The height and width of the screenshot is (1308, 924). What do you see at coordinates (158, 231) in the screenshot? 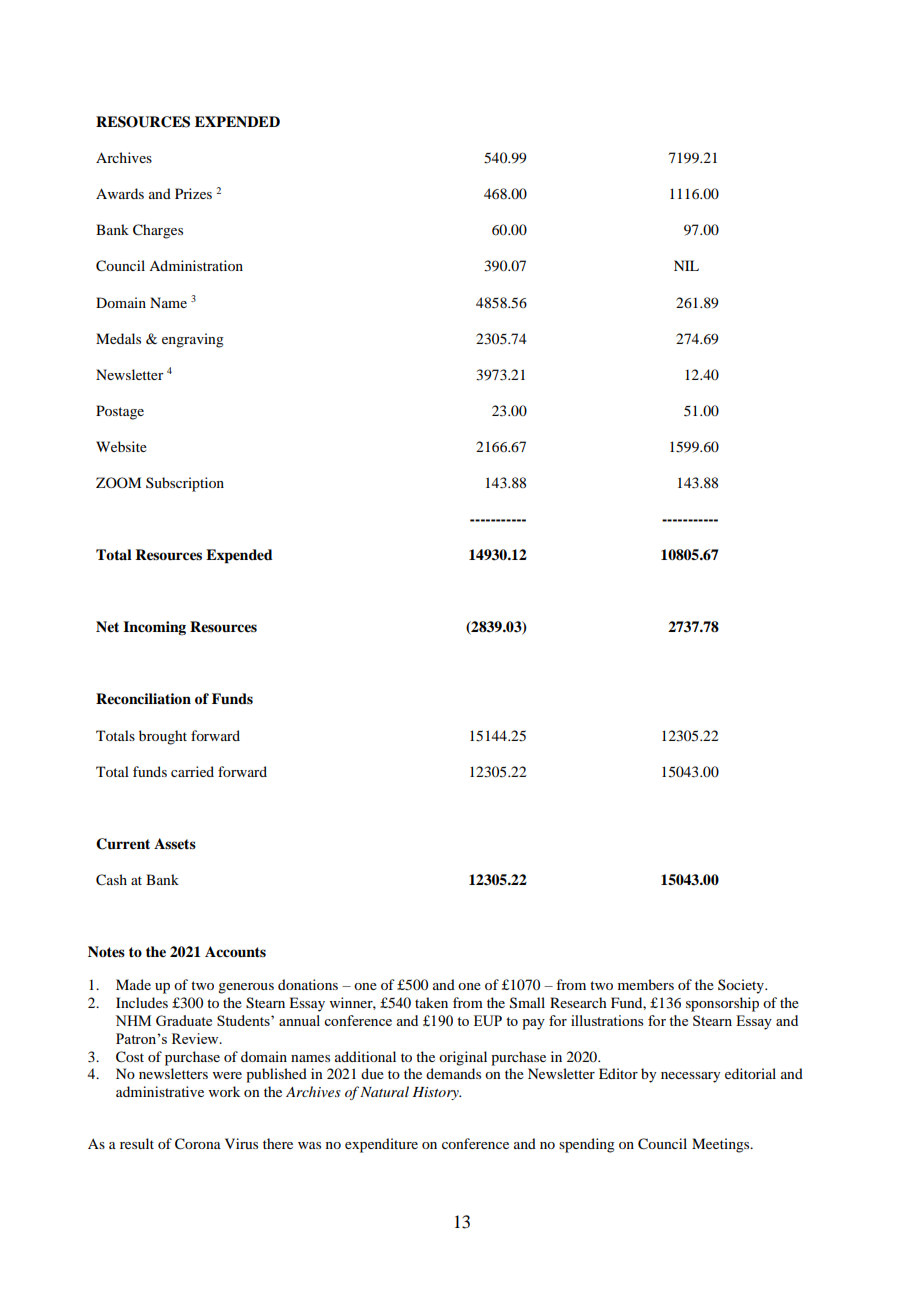
I see `Charges` at bounding box center [158, 231].
